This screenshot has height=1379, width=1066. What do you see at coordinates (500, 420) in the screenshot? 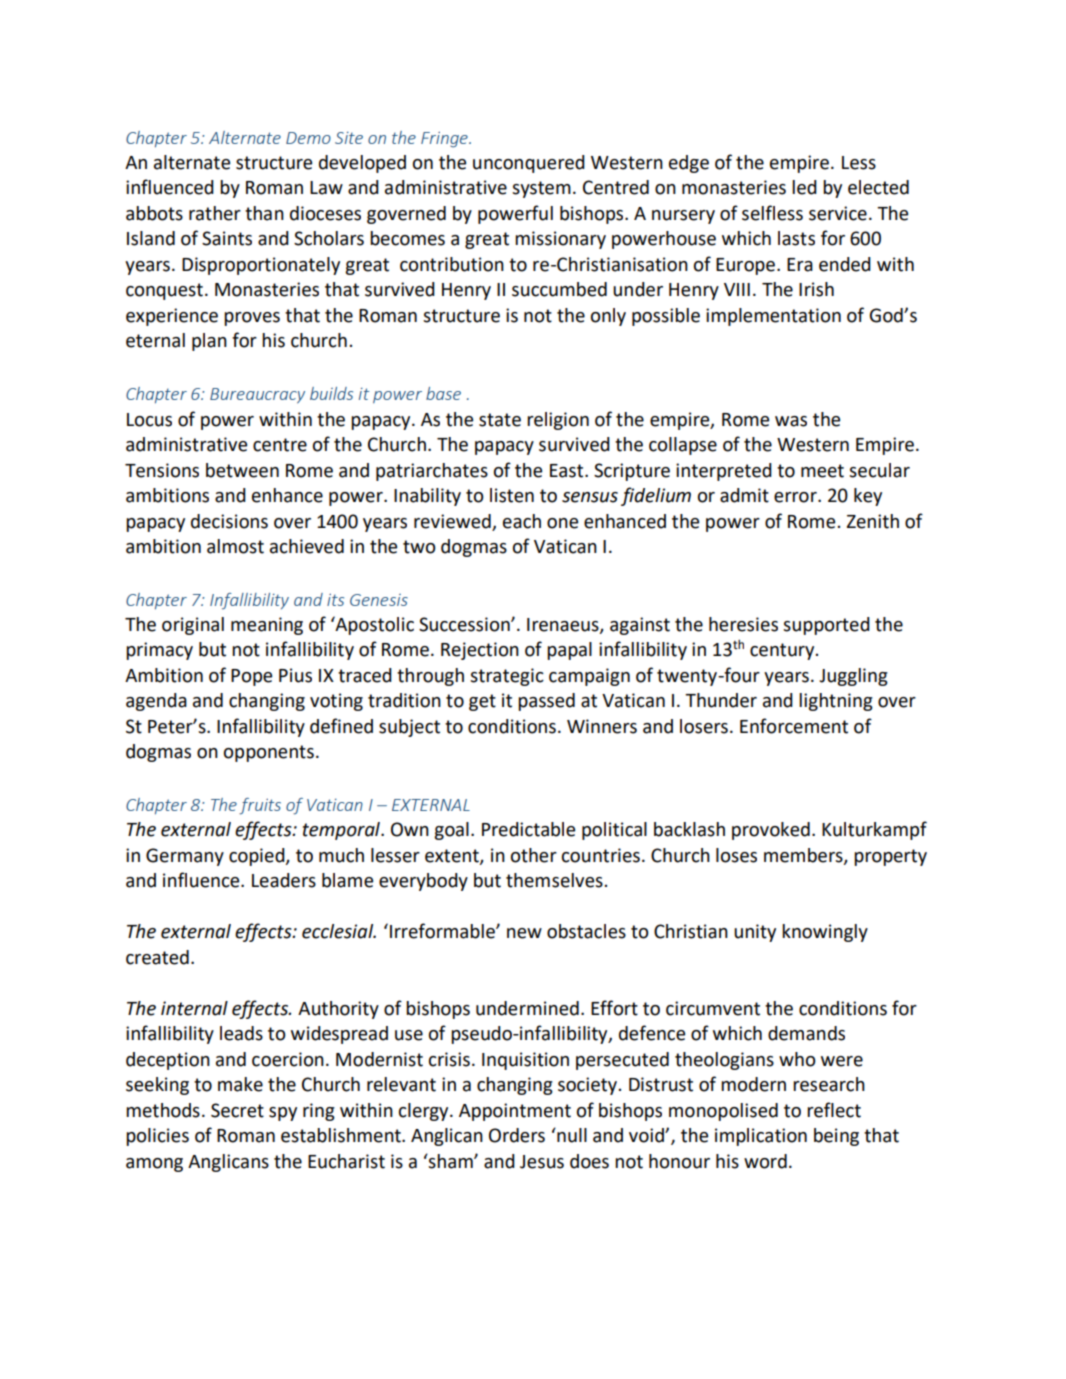
I see `state` at bounding box center [500, 420].
